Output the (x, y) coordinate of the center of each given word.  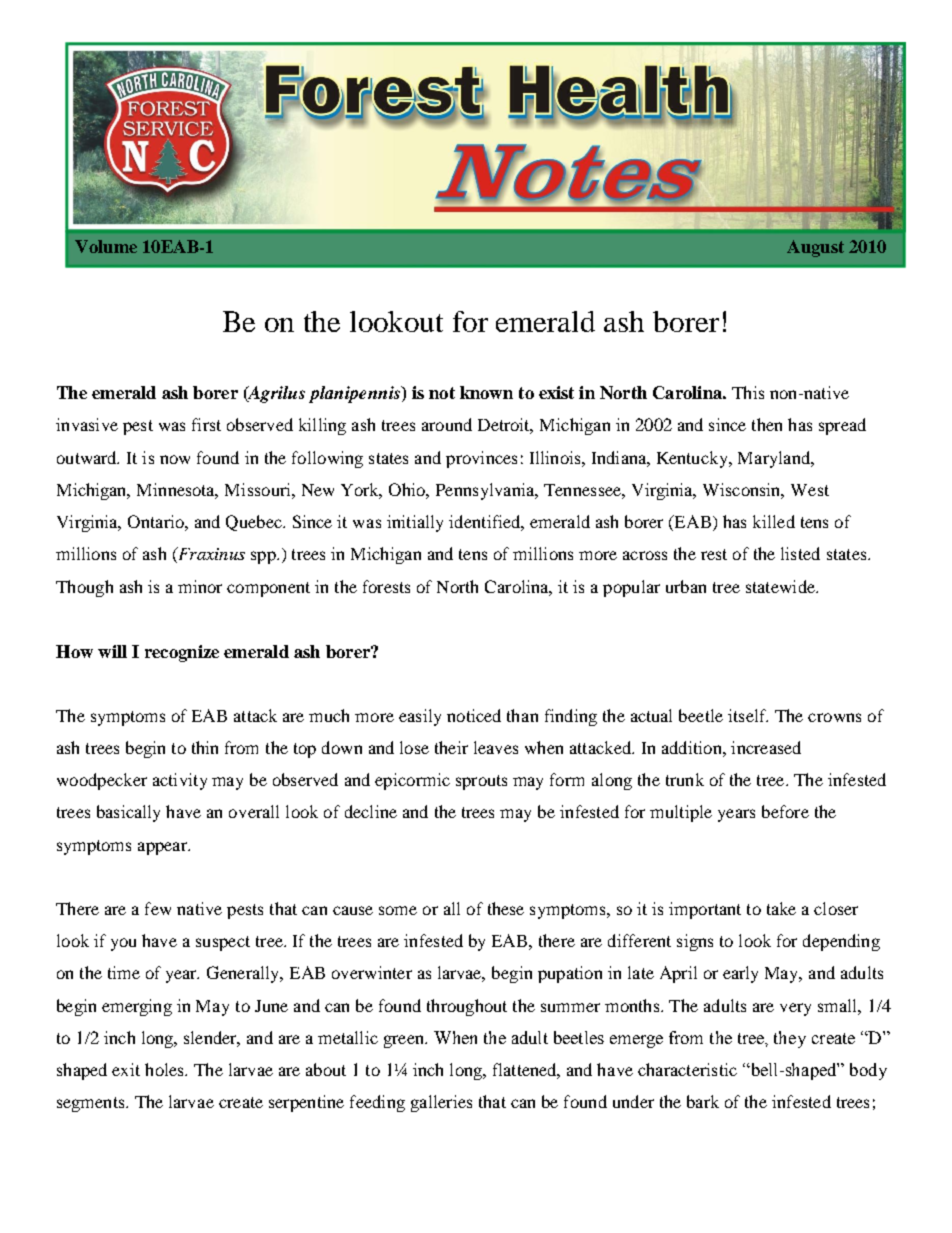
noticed (474, 715)
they (790, 1039)
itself (748, 715)
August (815, 248)
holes (165, 1069)
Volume (106, 246)
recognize (182, 653)
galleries (441, 1103)
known (486, 392)
